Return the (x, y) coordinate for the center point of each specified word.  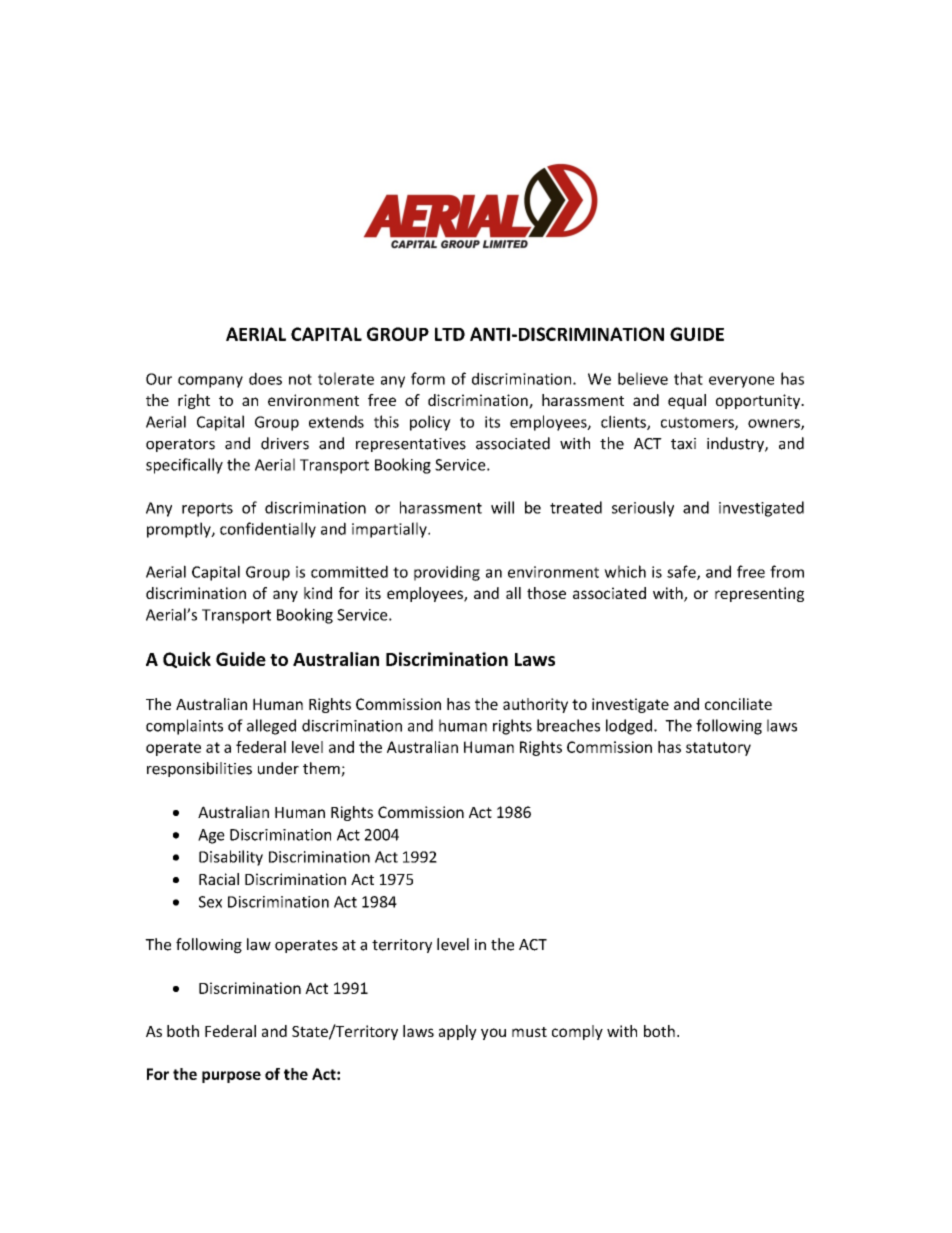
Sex (210, 902)
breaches (568, 725)
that (688, 378)
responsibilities (199, 769)
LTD (450, 334)
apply (458, 1032)
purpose (231, 1077)
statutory (718, 749)
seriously (643, 509)
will (502, 507)
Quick (187, 660)
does (265, 378)
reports (207, 510)
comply (577, 1032)
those (546, 593)
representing (759, 594)
